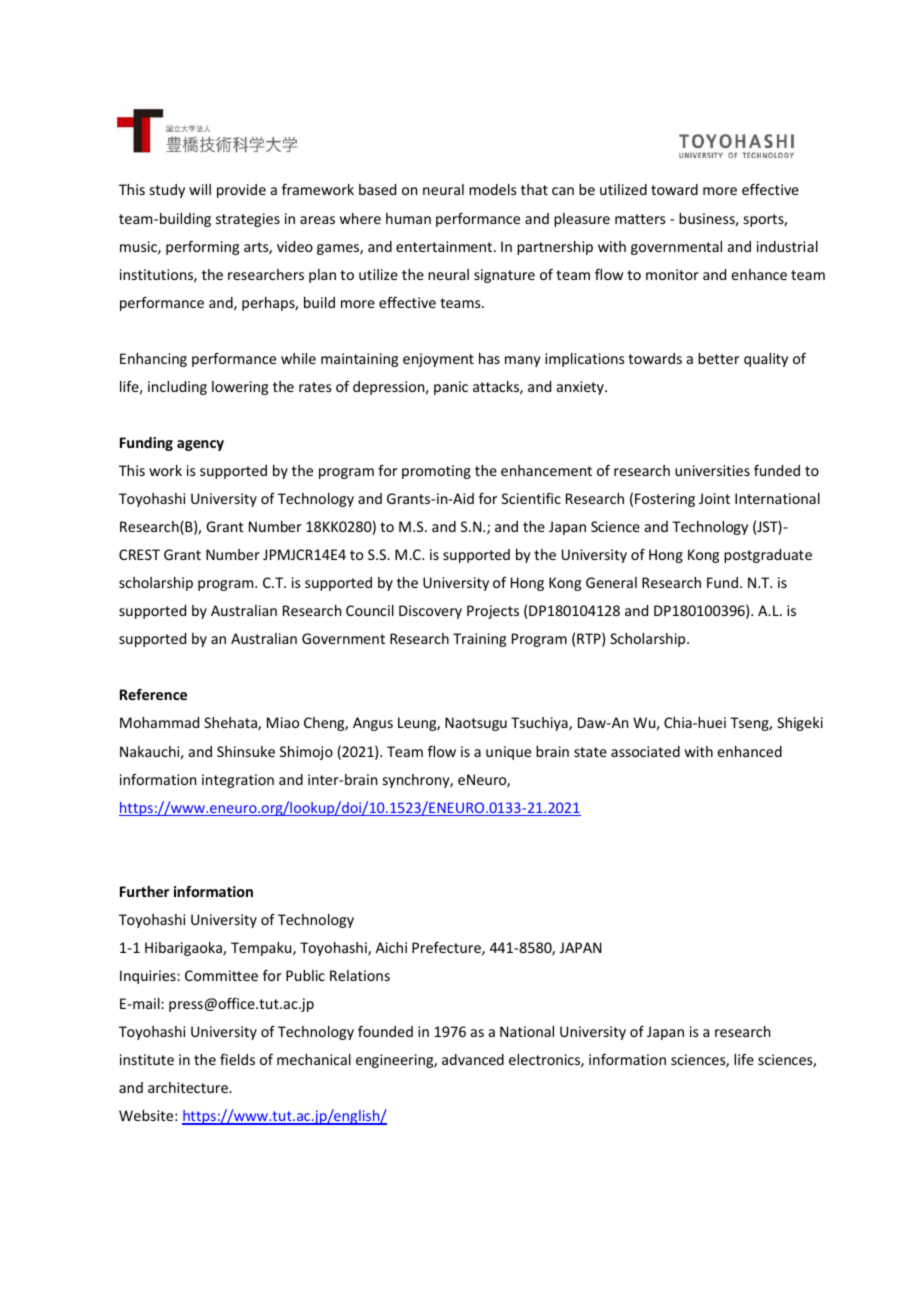  I want to click on matters, so click(640, 219).
